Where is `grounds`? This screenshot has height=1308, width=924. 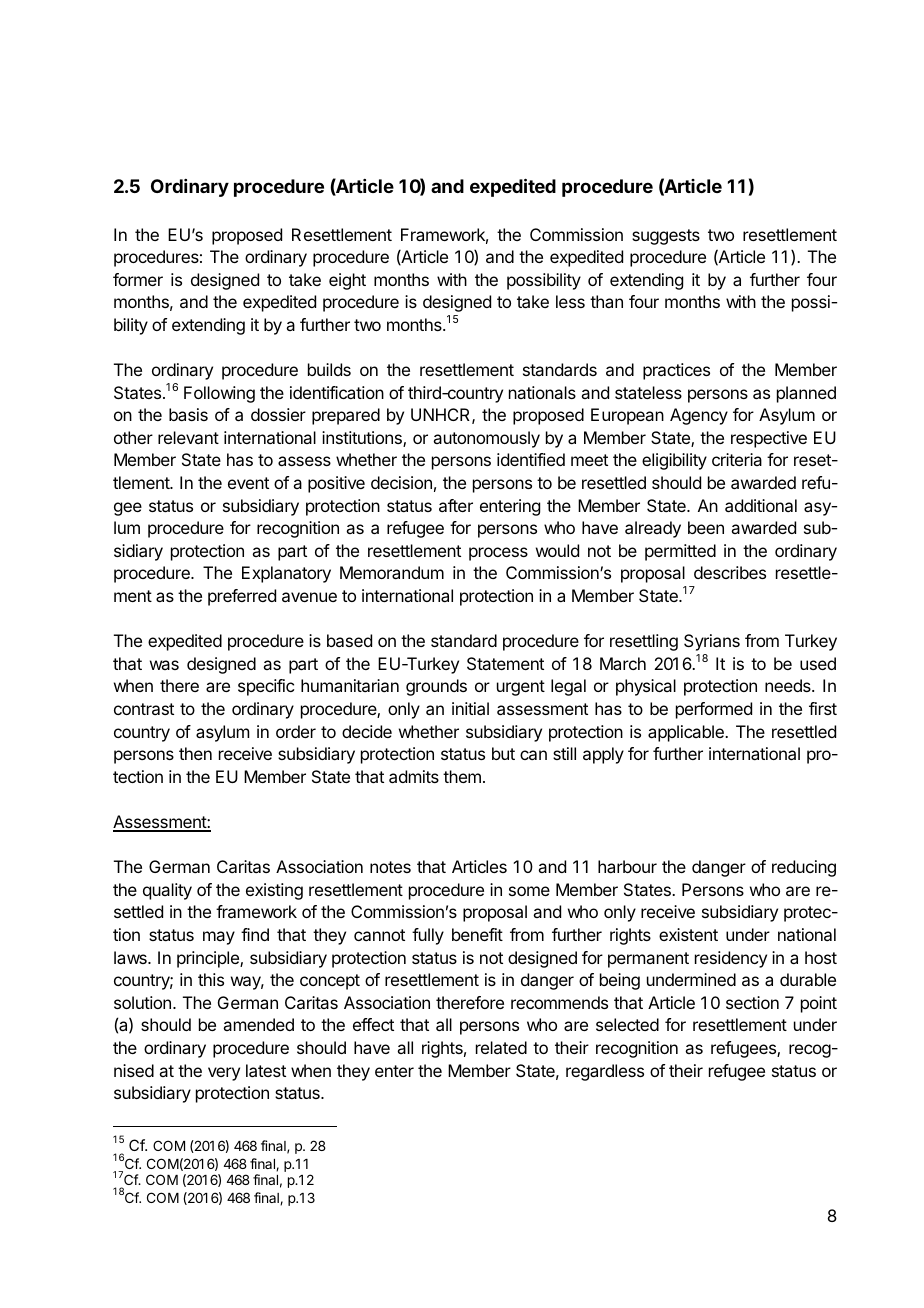 grounds is located at coordinates (436, 687).
